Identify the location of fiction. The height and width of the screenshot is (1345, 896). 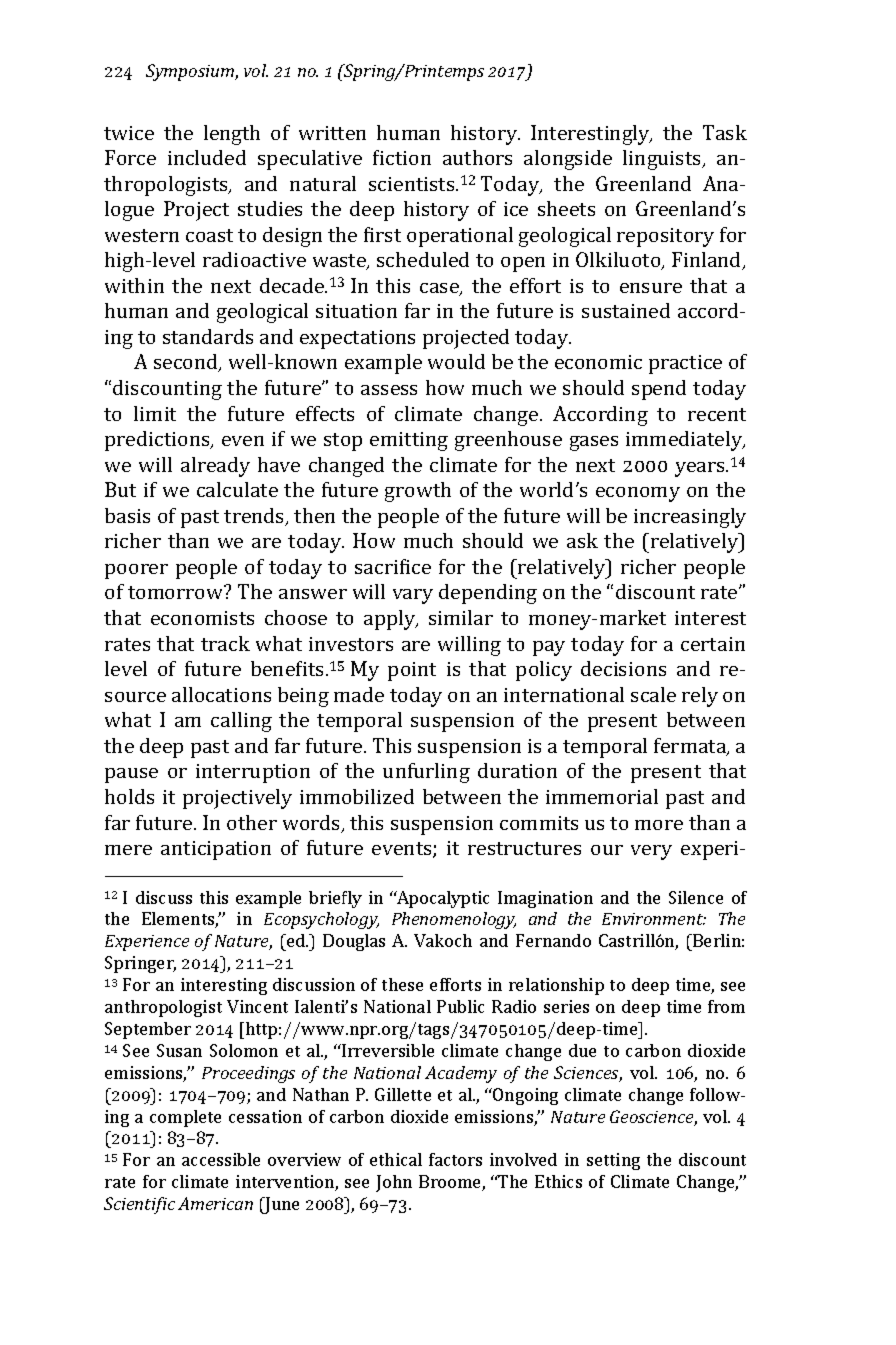
(402, 157).
